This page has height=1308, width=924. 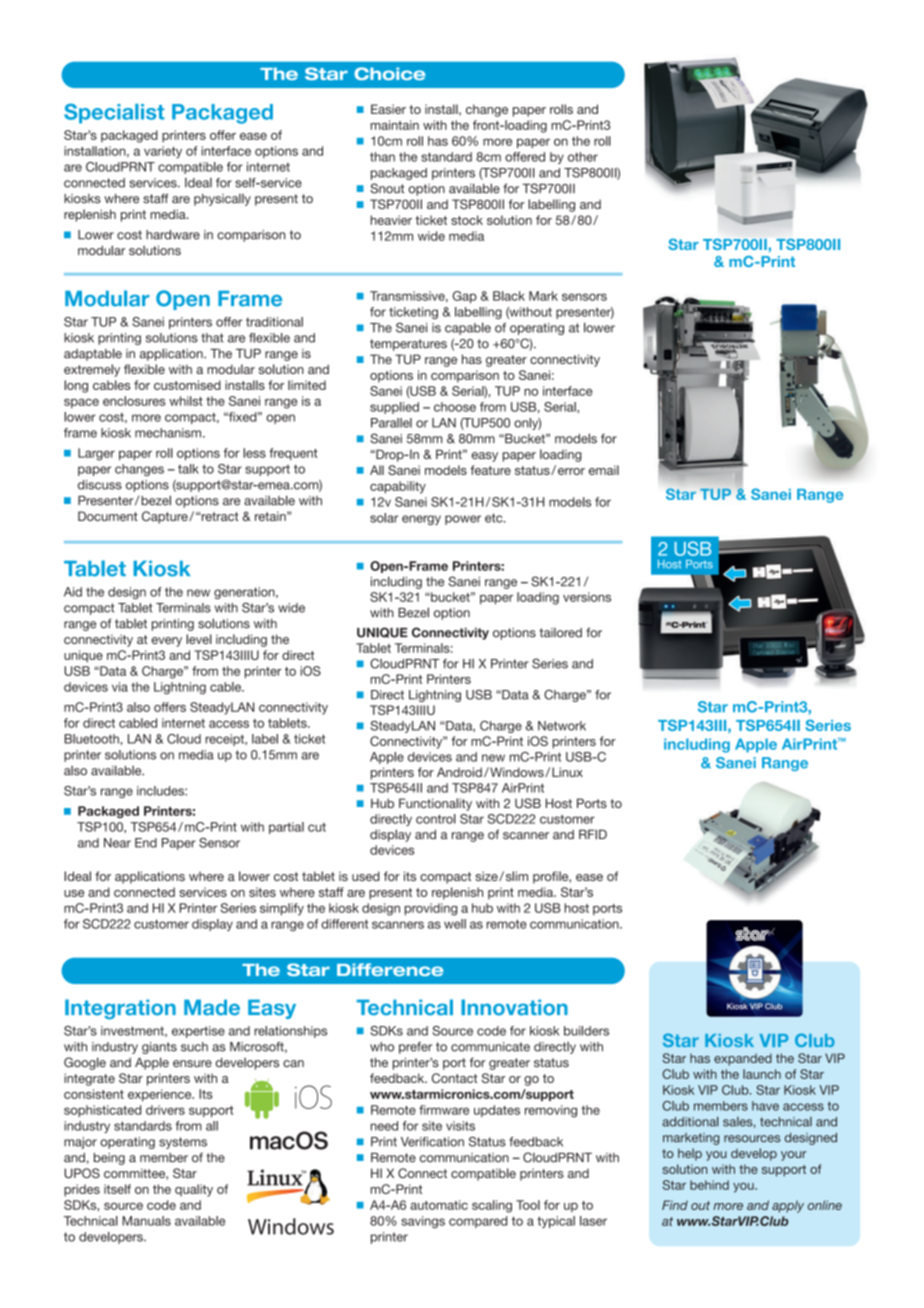 What do you see at coordinates (194, 1190) in the page?
I see `quality` at bounding box center [194, 1190].
